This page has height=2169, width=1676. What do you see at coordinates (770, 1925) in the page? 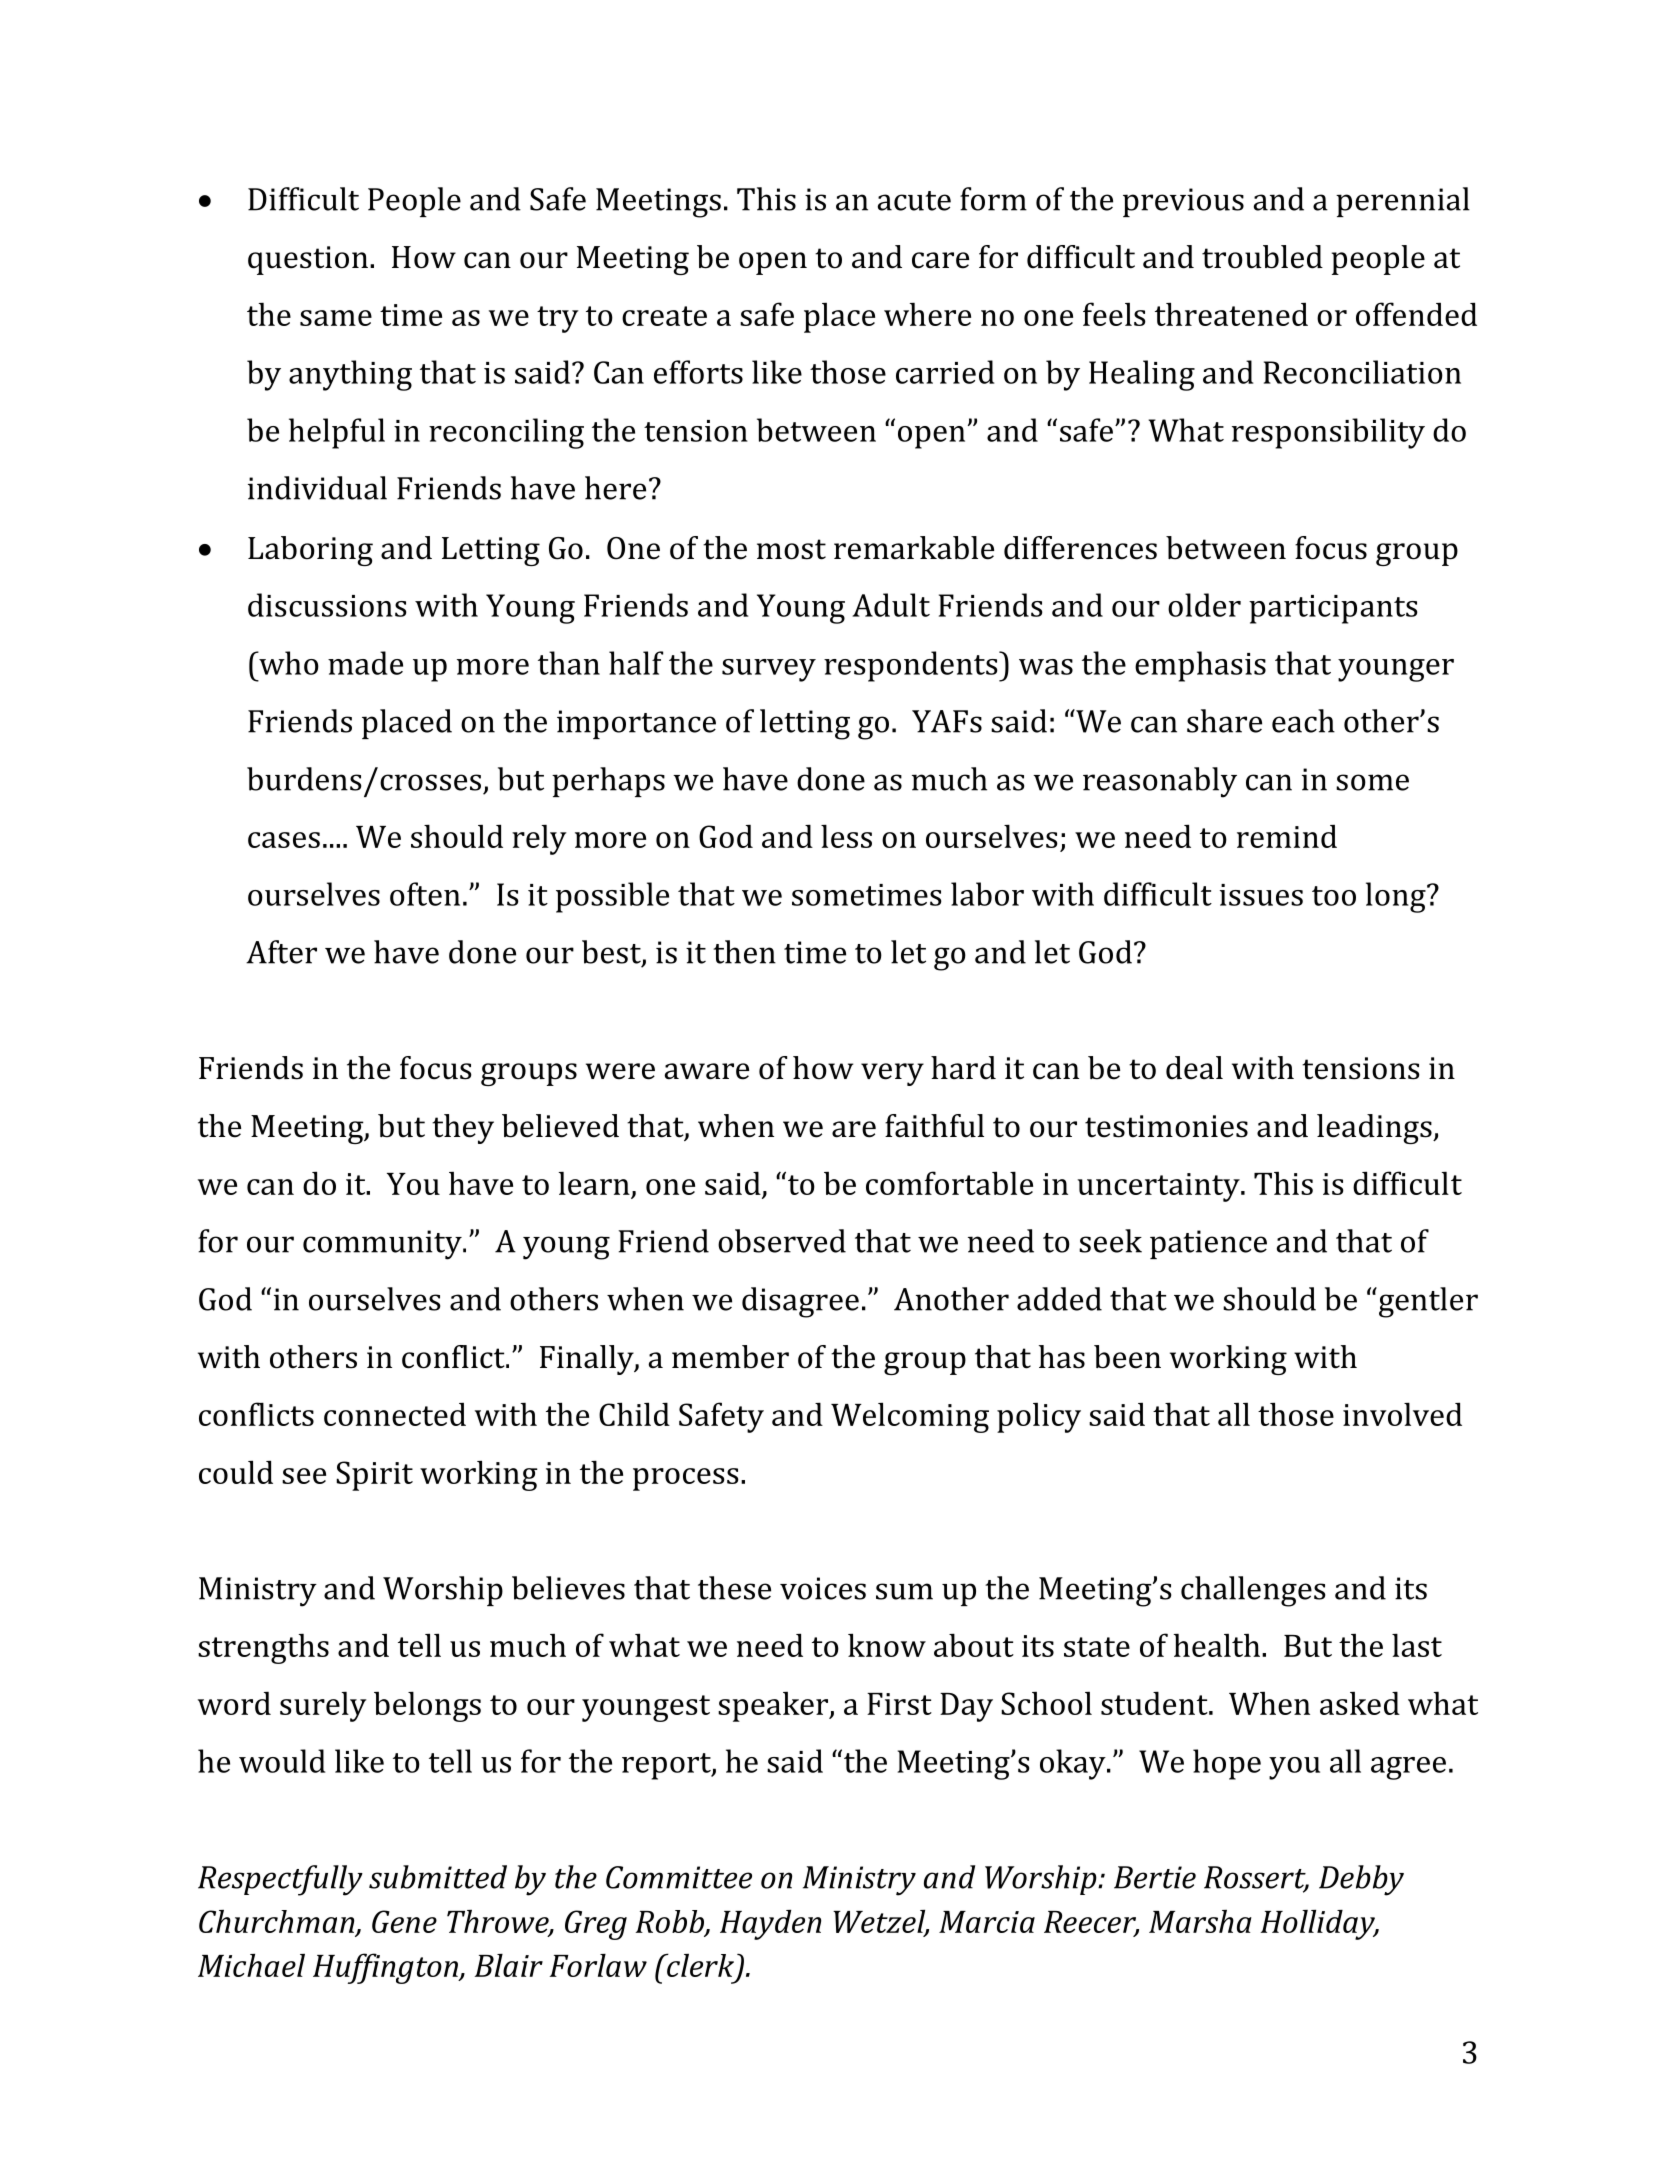
I see `Hayden` at bounding box center [770, 1925].
